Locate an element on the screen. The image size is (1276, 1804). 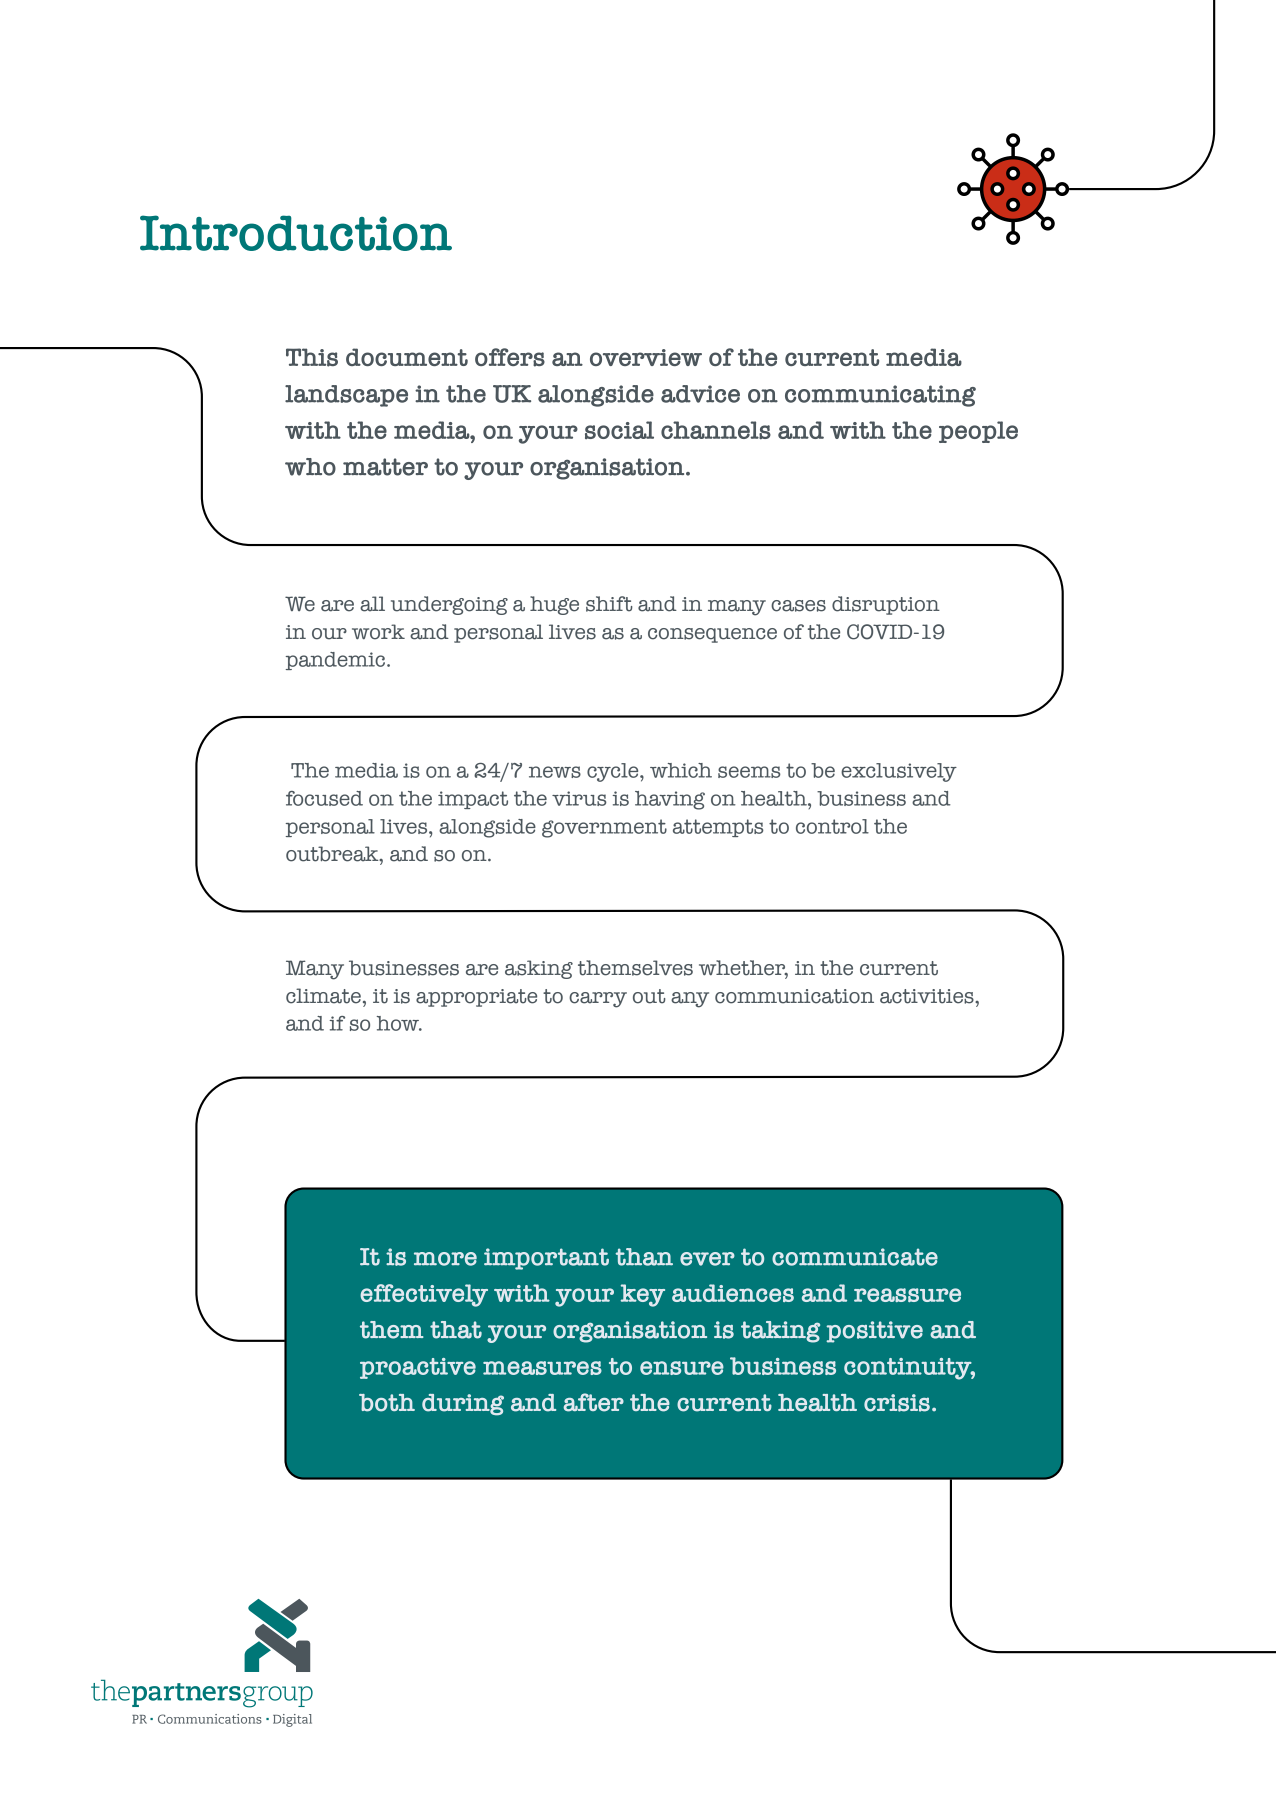
carry is located at coordinates (598, 1000).
